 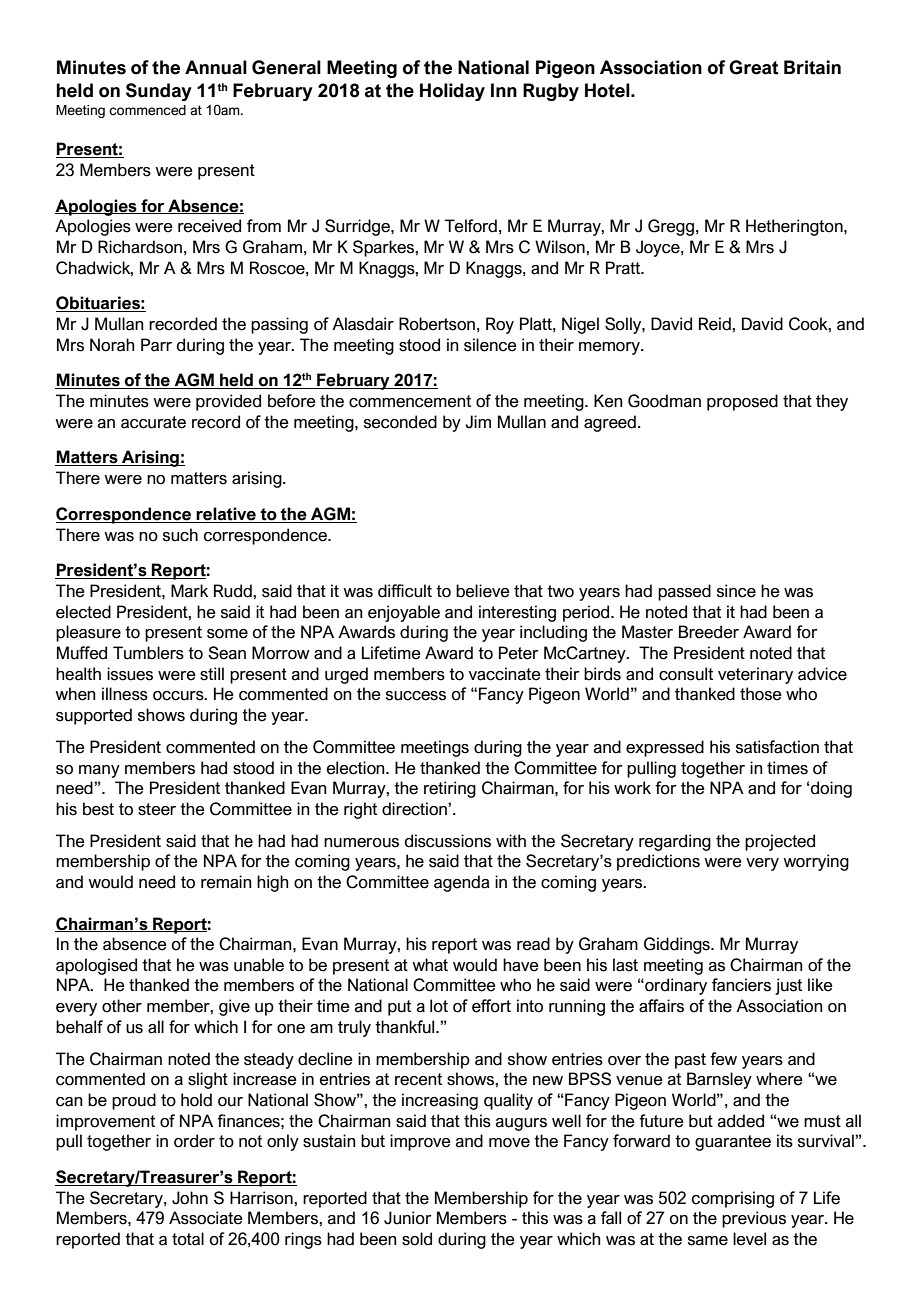 What do you see at coordinates (159, 92) in the screenshot?
I see `Sunday` at bounding box center [159, 92].
